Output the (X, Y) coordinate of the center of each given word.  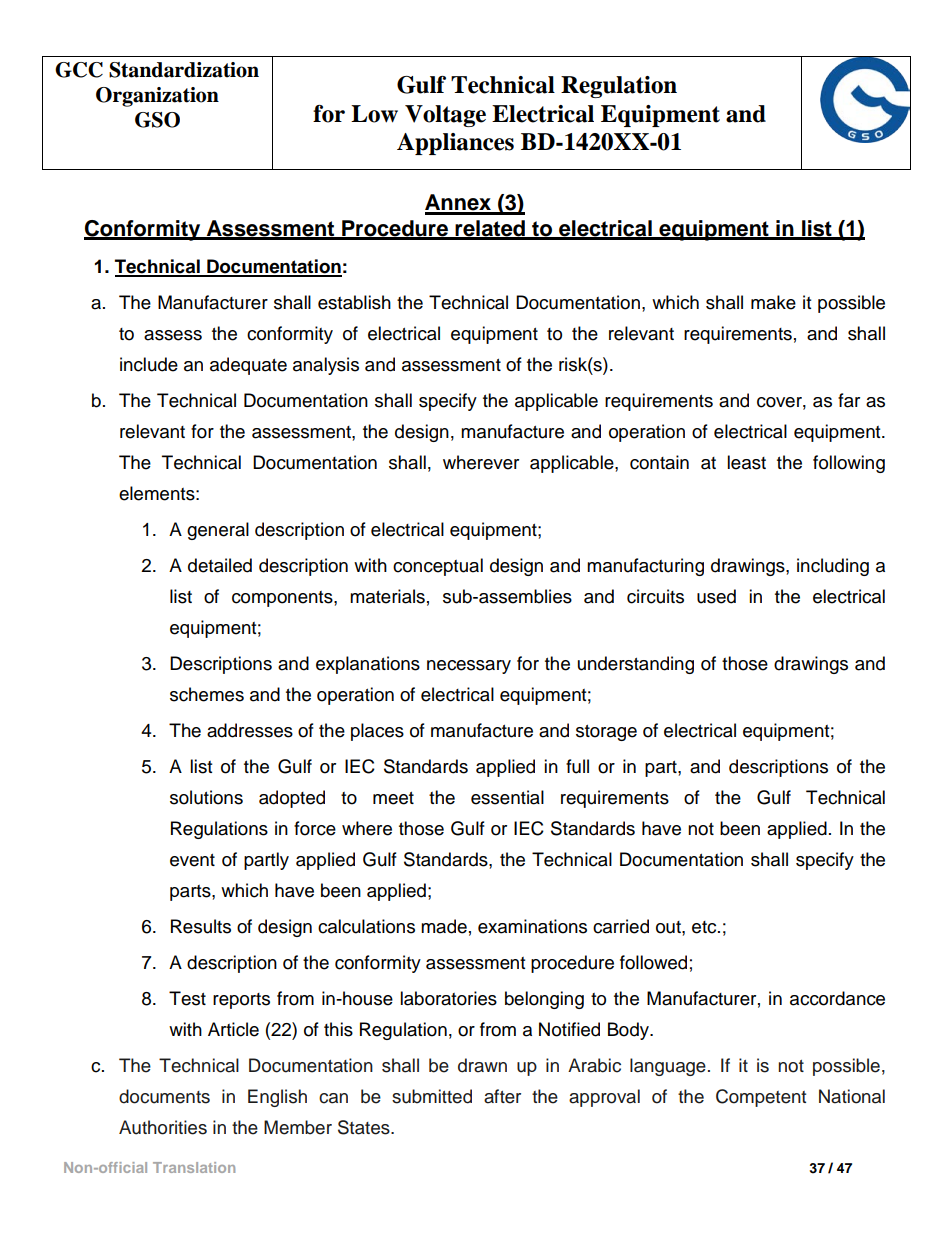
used (716, 596)
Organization (157, 97)
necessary (469, 667)
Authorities (163, 1127)
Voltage (445, 116)
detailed (220, 565)
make (773, 302)
